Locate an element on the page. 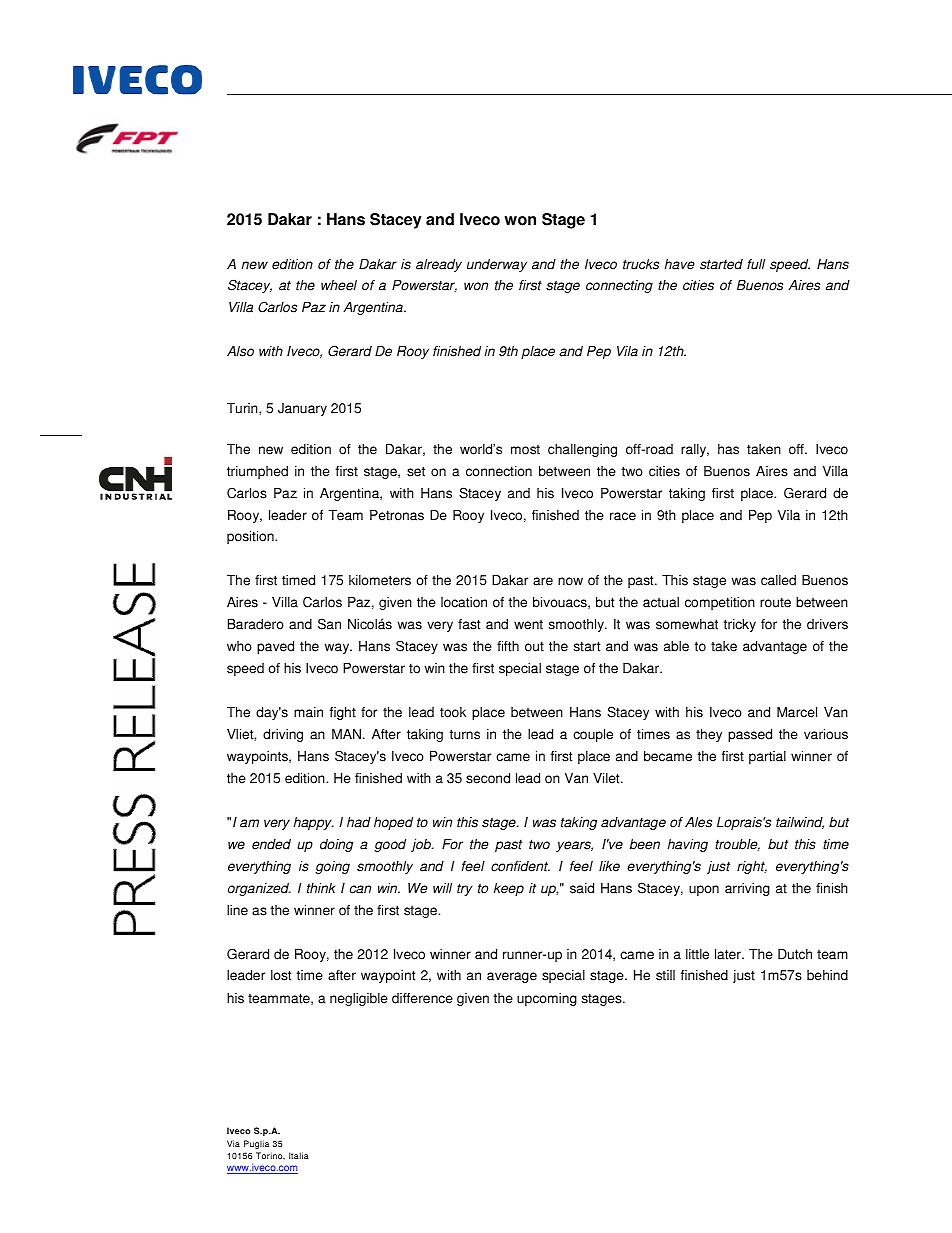  full is located at coordinates (756, 264).
